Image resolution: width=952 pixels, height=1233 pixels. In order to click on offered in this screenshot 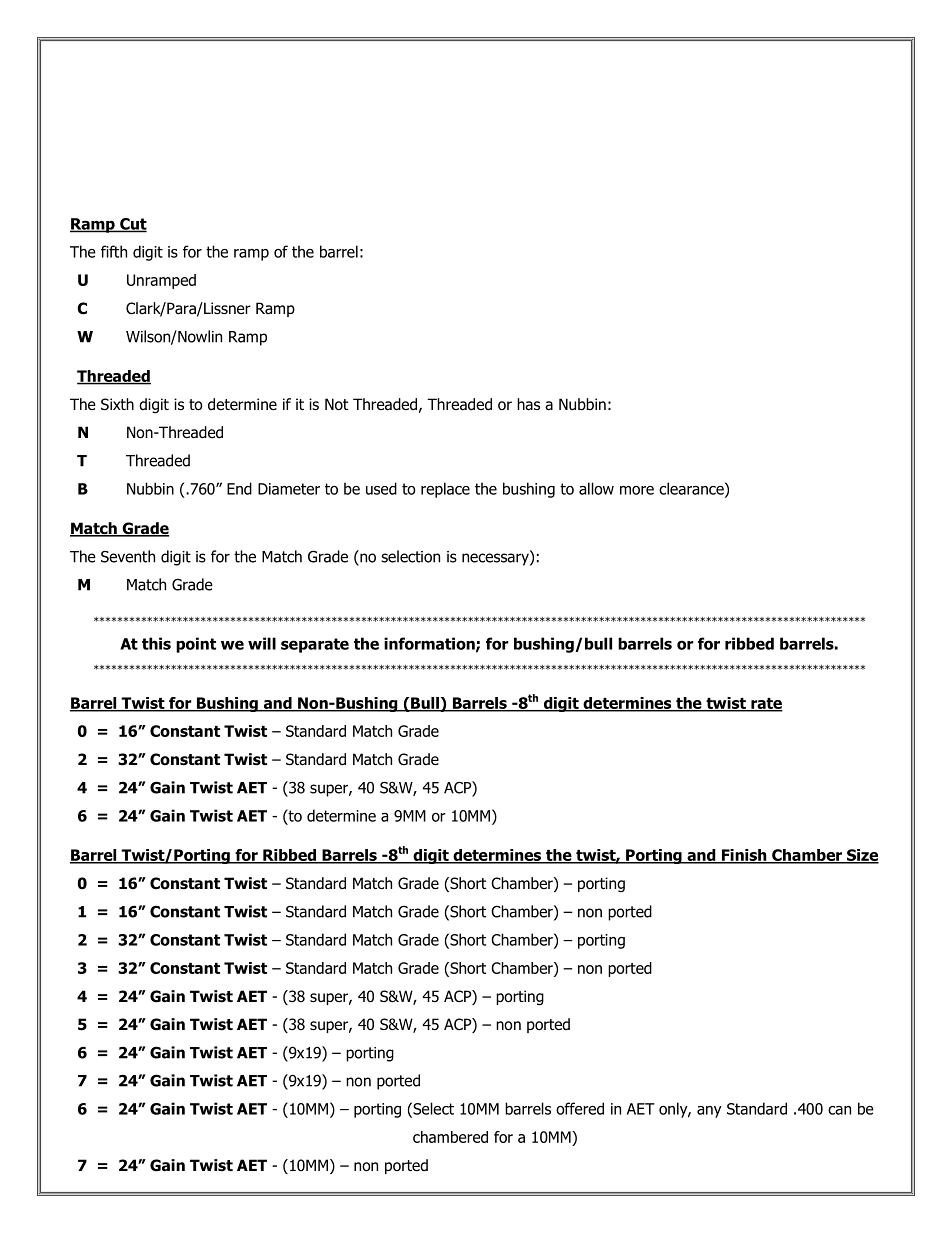, I will do `click(580, 1108)`.
